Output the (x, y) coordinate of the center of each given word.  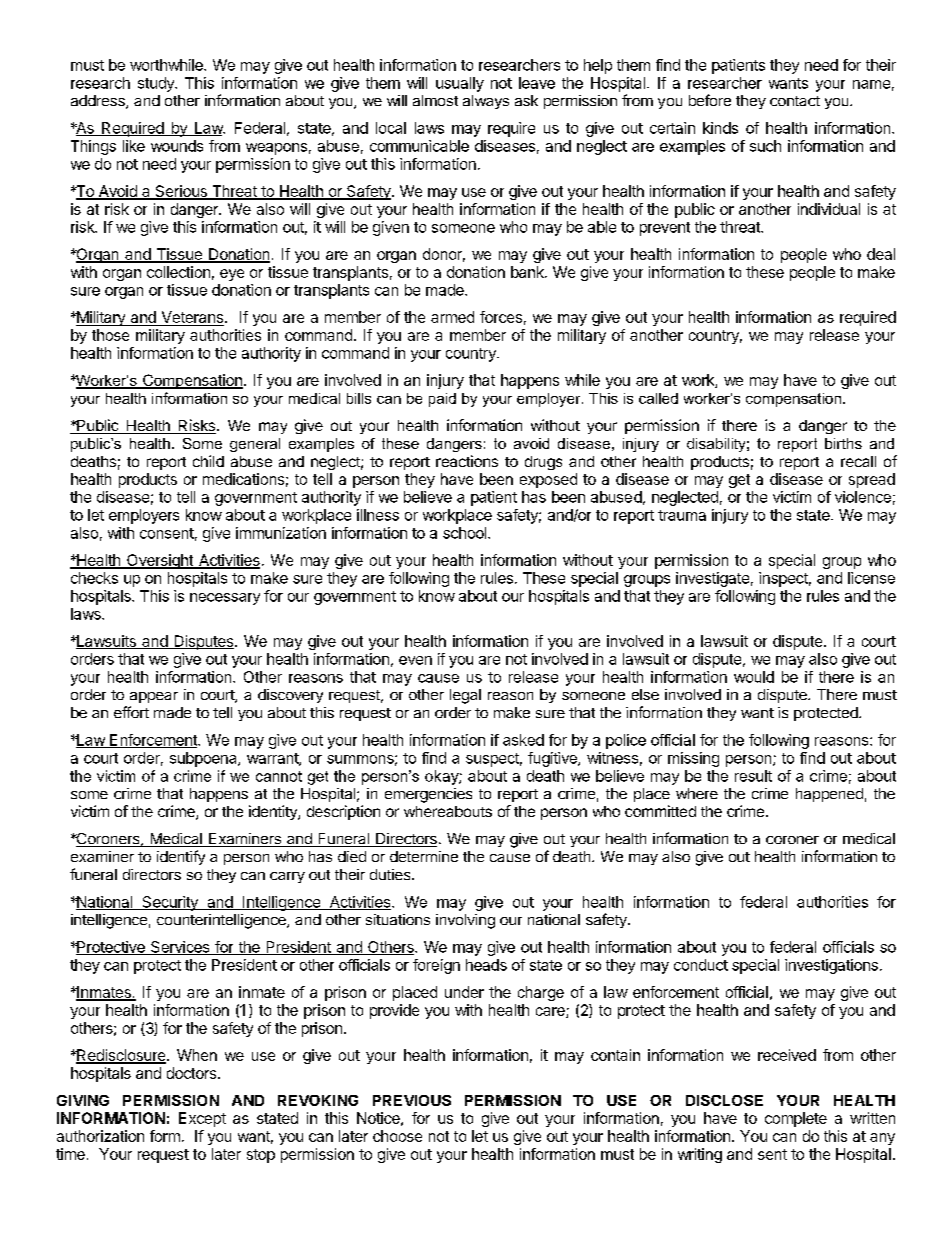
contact (795, 101)
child (208, 461)
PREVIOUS (412, 1100)
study (157, 84)
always (486, 102)
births (843, 443)
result (753, 776)
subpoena (204, 759)
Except (202, 1119)
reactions (467, 461)
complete (796, 1119)
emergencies (428, 795)
